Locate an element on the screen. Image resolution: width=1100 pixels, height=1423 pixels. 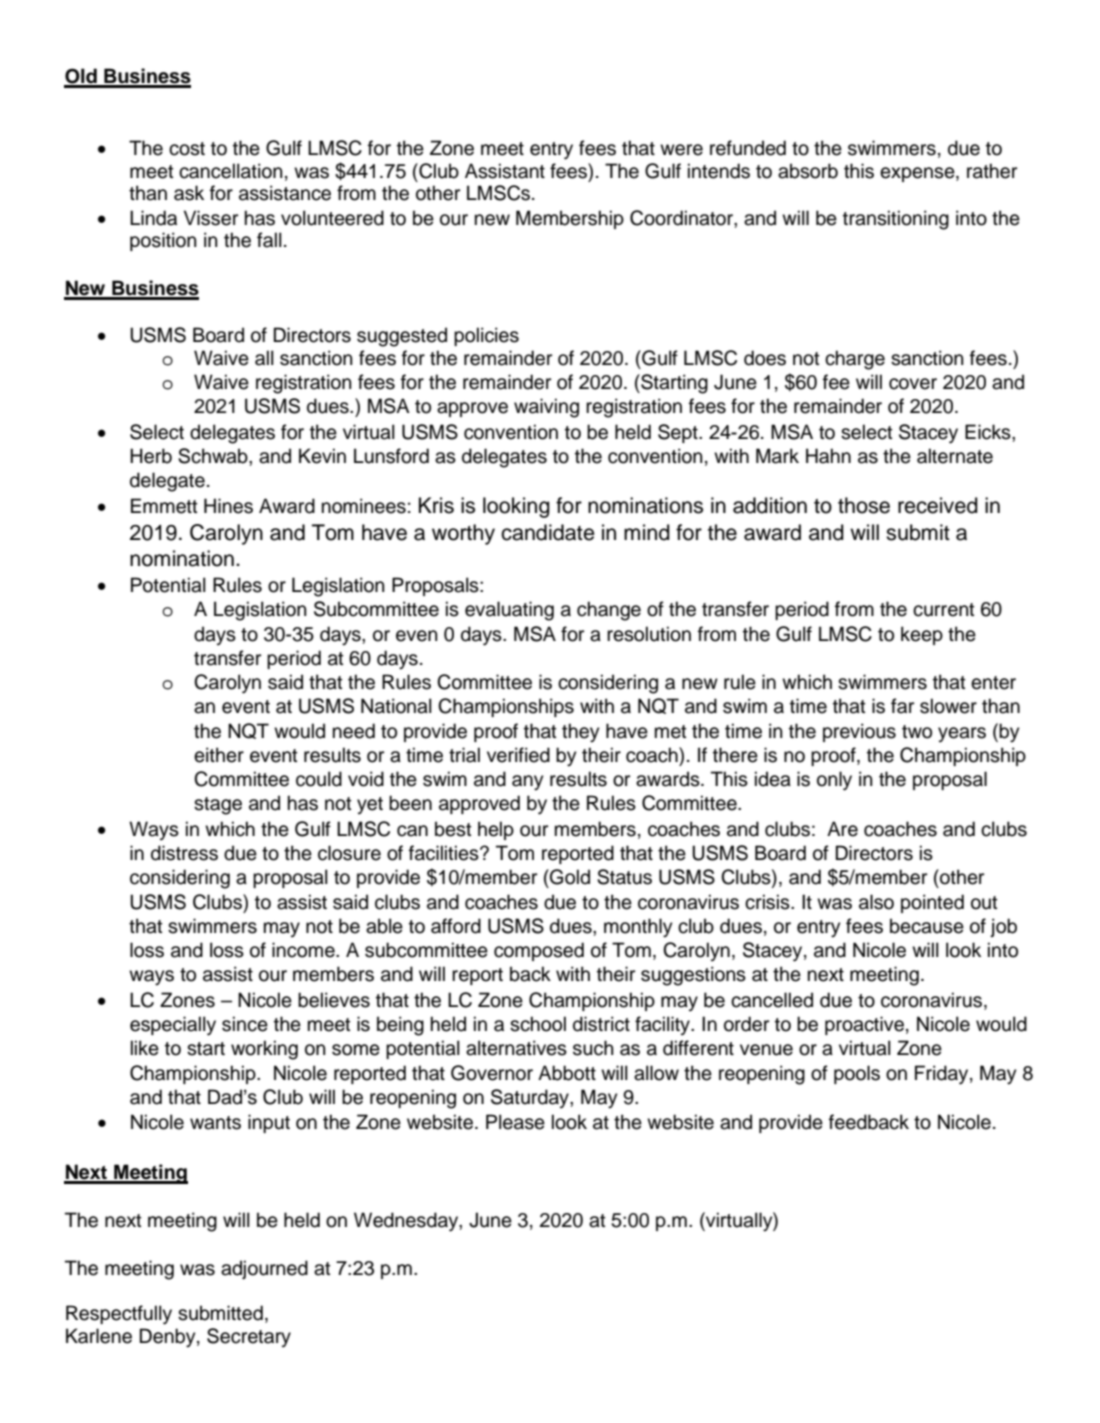
transitioning is located at coordinates (896, 220).
